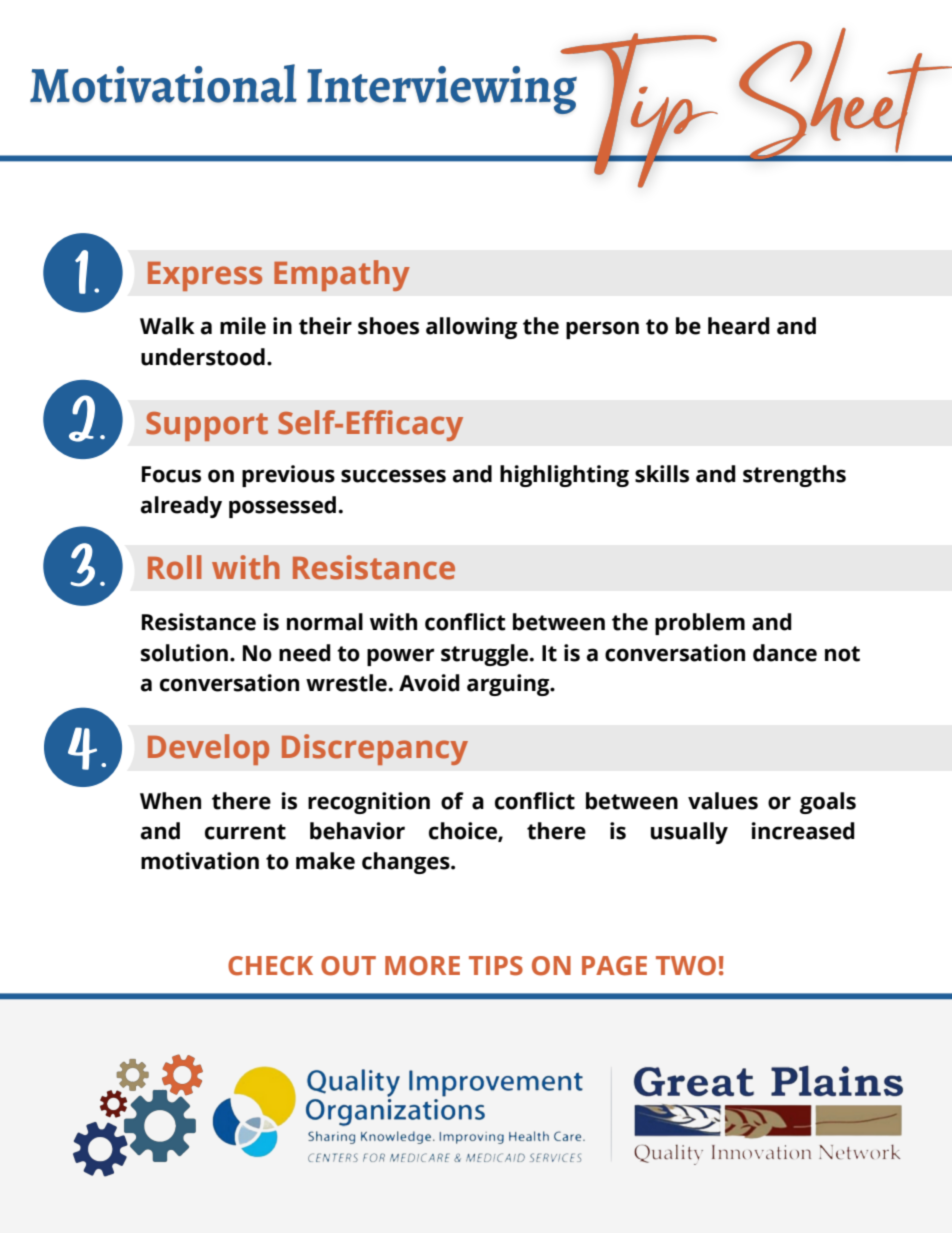 This screenshot has width=952, height=1233. What do you see at coordinates (785, 653) in the screenshot?
I see `dance` at bounding box center [785, 653].
